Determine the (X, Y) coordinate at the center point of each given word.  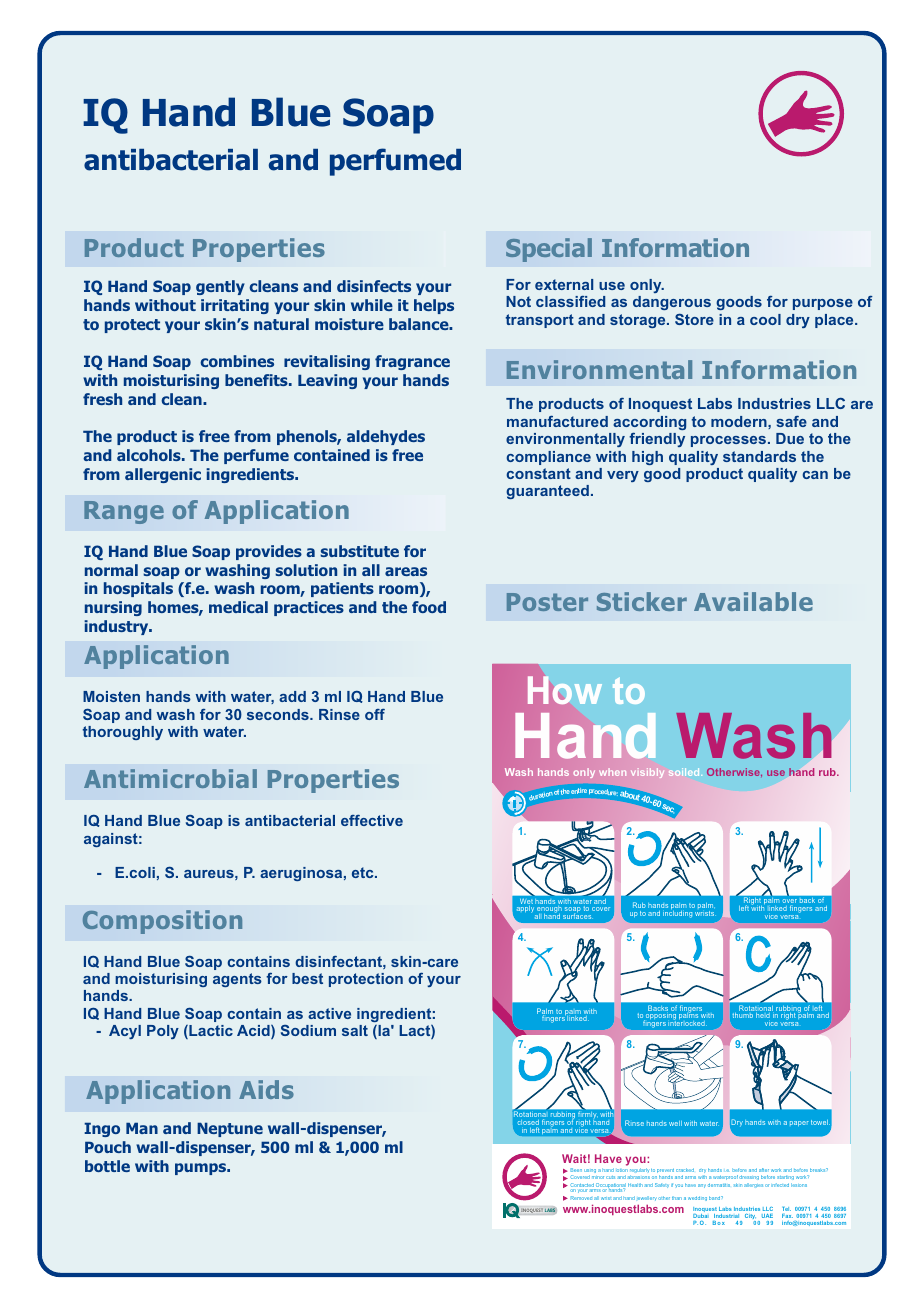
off (375, 714)
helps (434, 306)
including (677, 913)
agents (237, 980)
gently (220, 287)
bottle (107, 1166)
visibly (647, 773)
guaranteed (547, 492)
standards (759, 456)
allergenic (163, 475)
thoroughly (123, 733)
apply (526, 911)
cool (765, 319)
